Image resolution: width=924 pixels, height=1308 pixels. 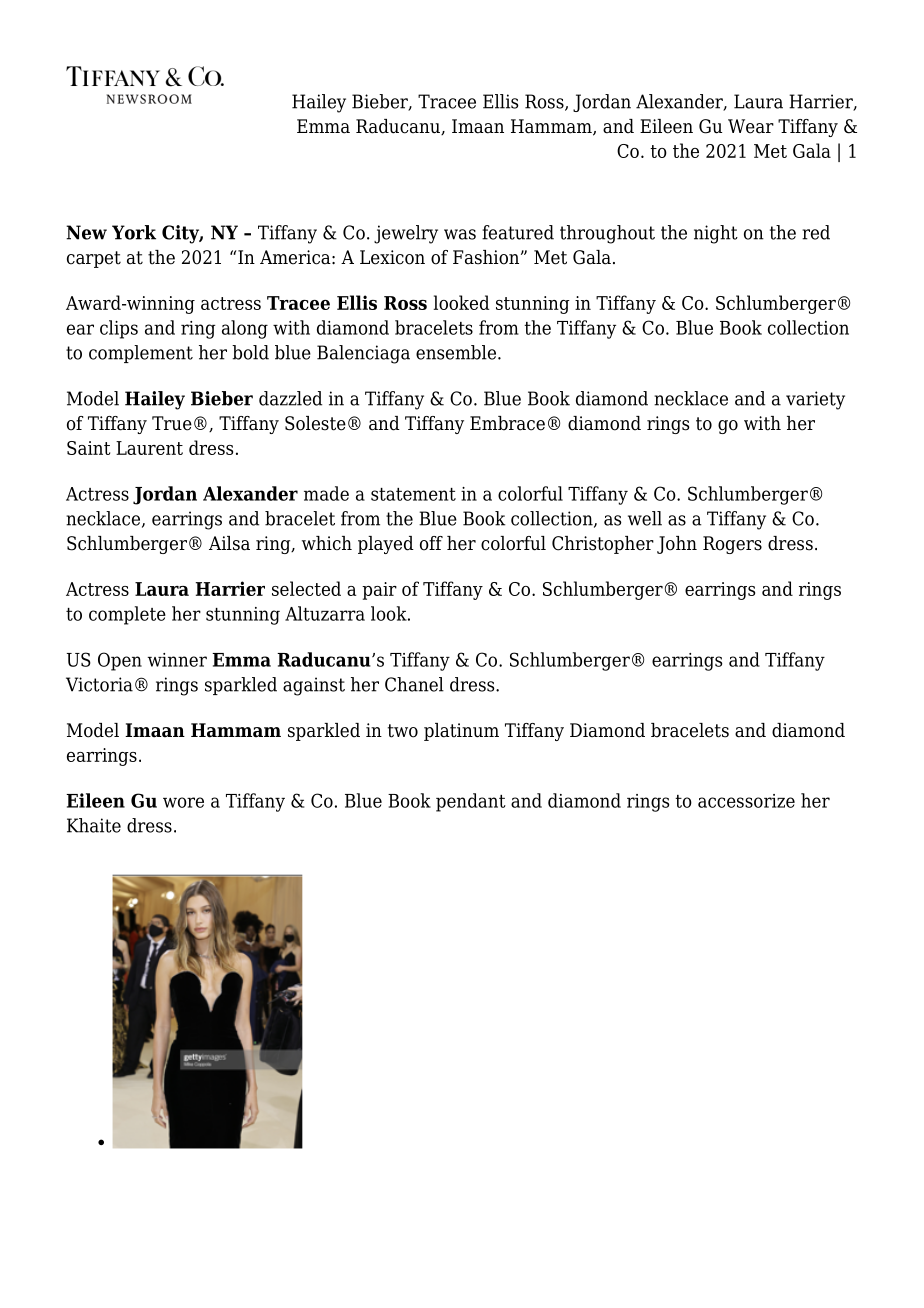 I want to click on was, so click(x=460, y=234).
